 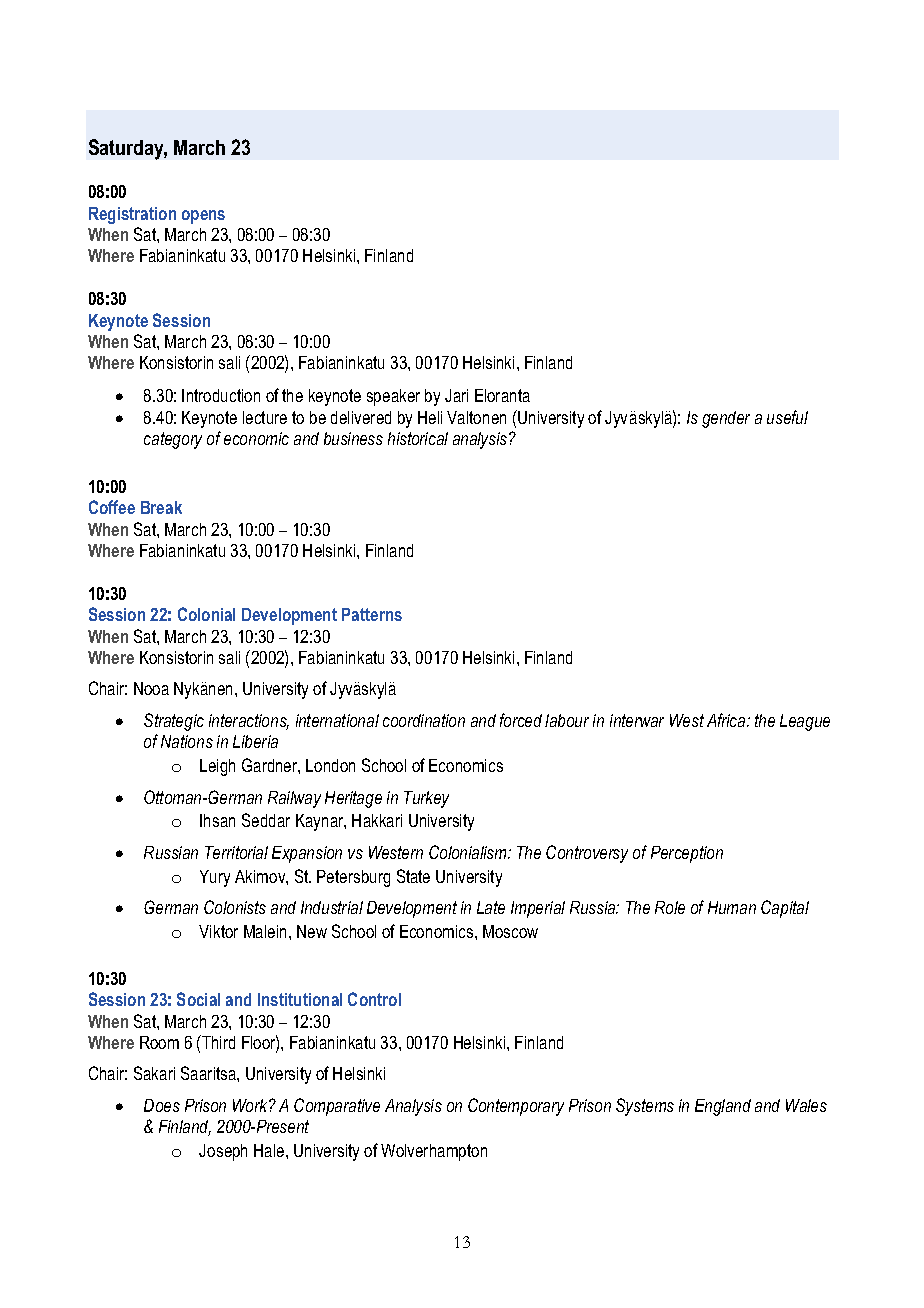 What do you see at coordinates (393, 397) in the screenshot?
I see `speaker` at bounding box center [393, 397].
